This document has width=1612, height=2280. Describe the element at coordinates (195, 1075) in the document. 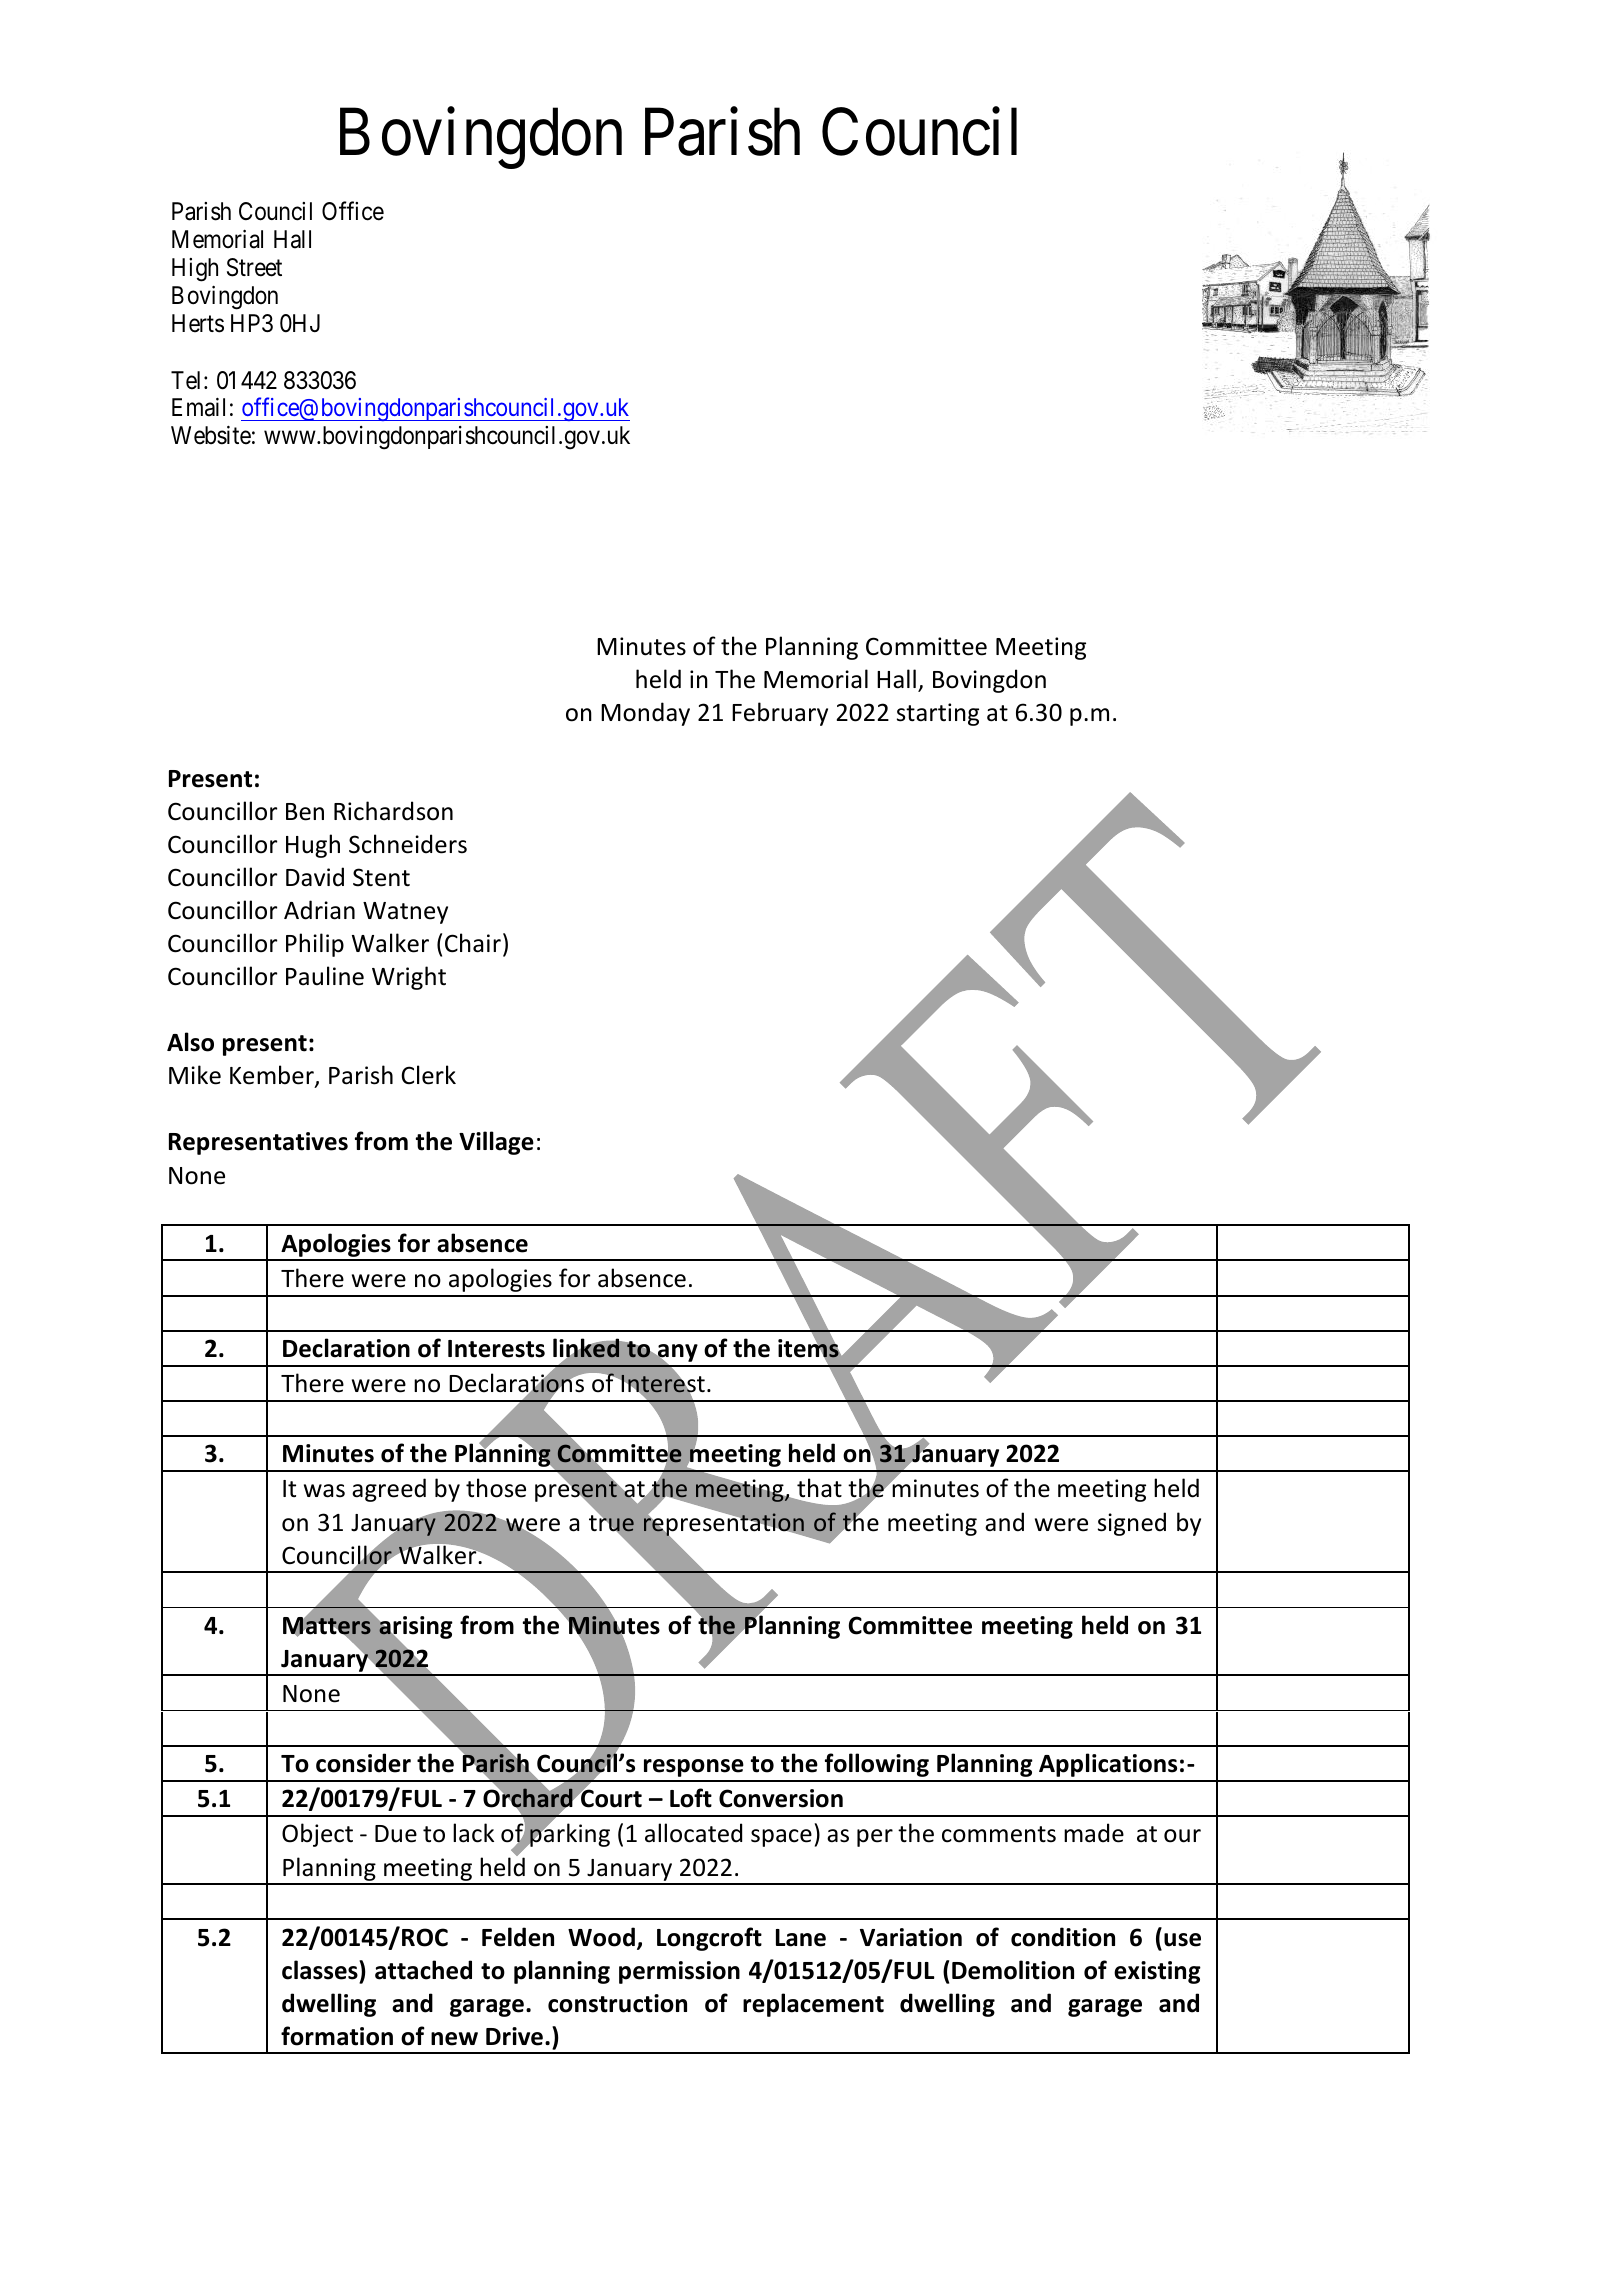

I see `Mike` at that location.
